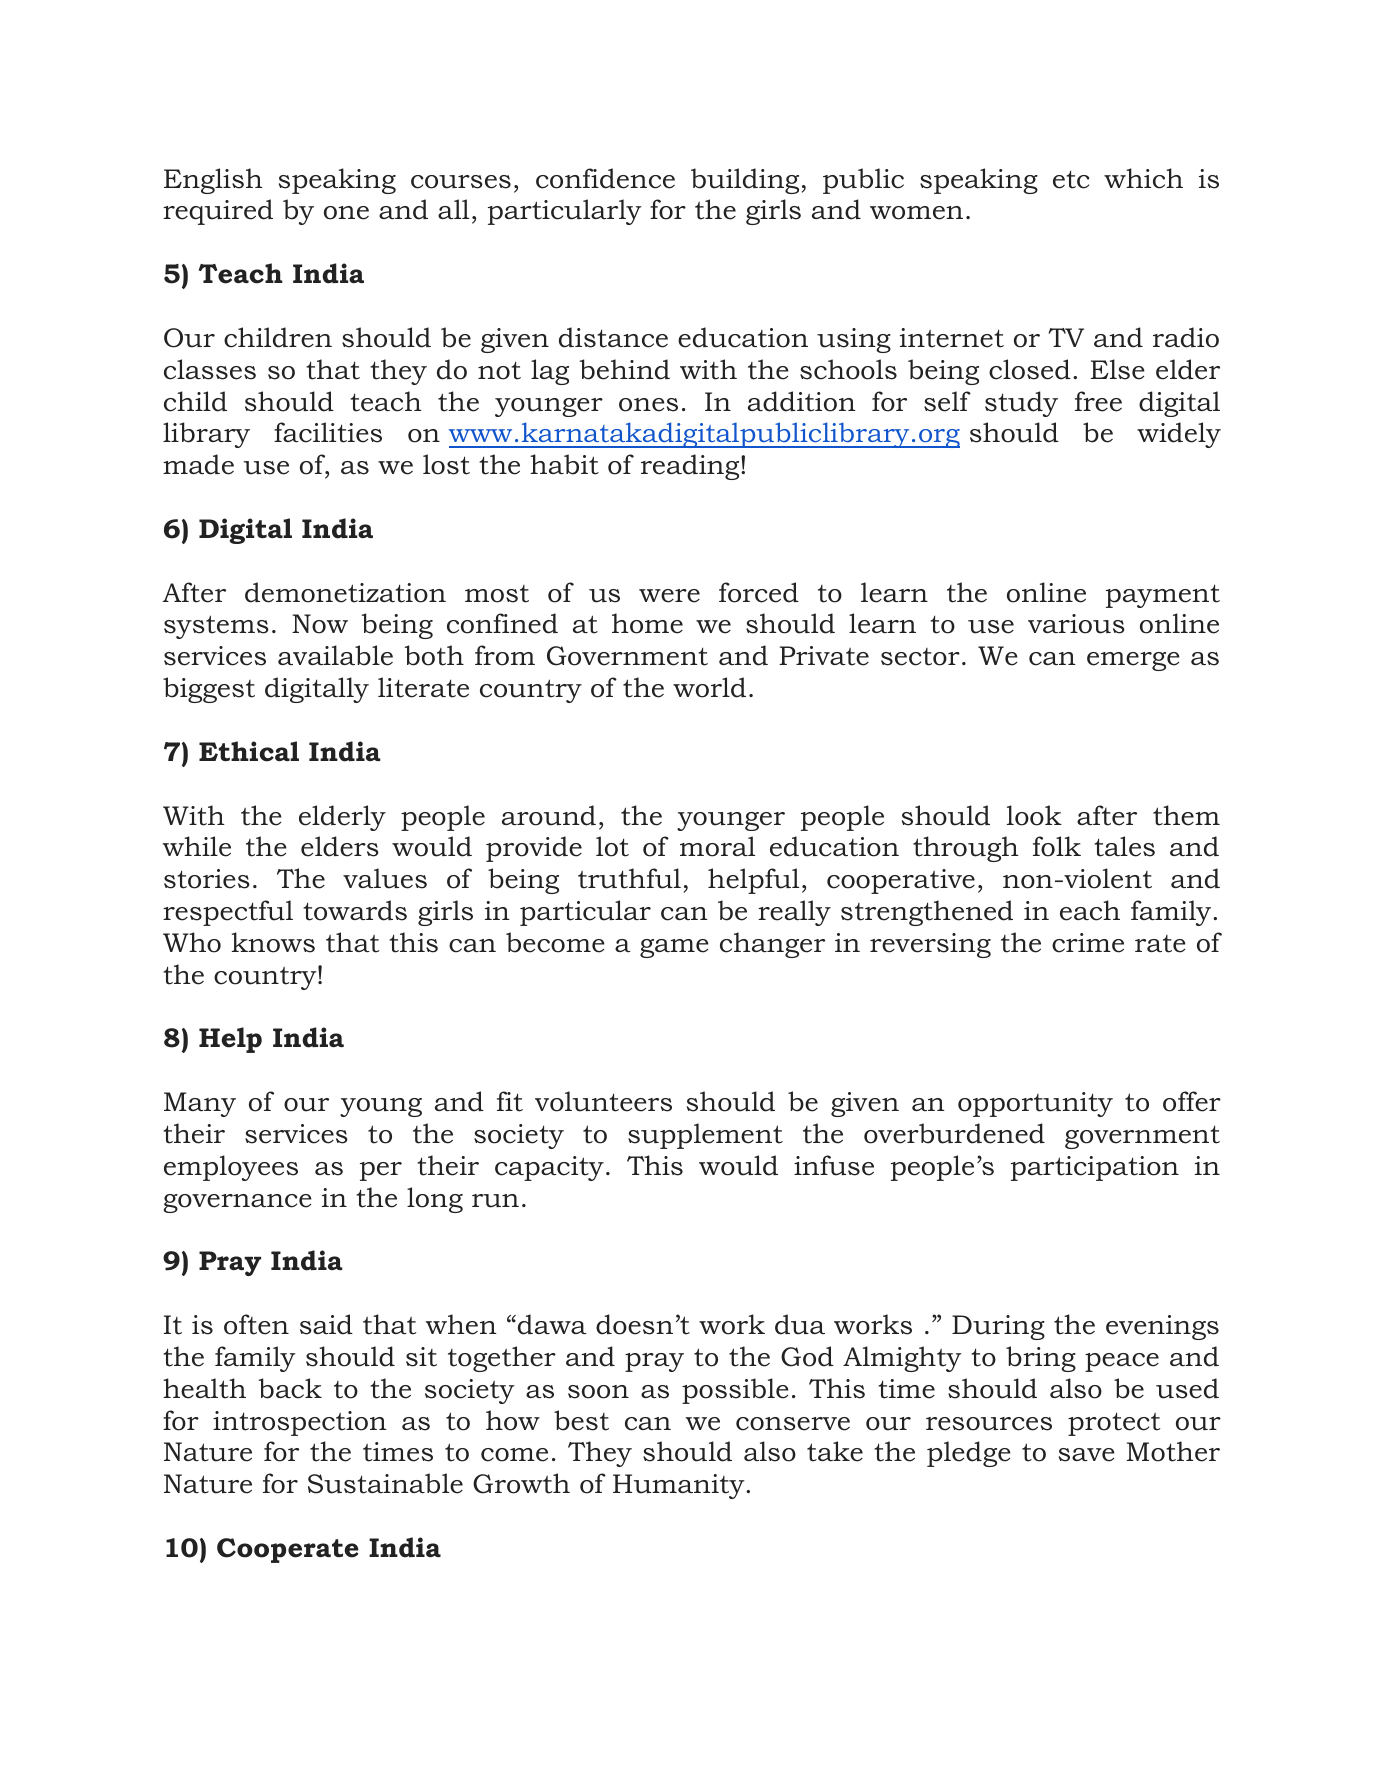 This page has width=1383, height=1790. I want to click on available, so click(335, 655).
